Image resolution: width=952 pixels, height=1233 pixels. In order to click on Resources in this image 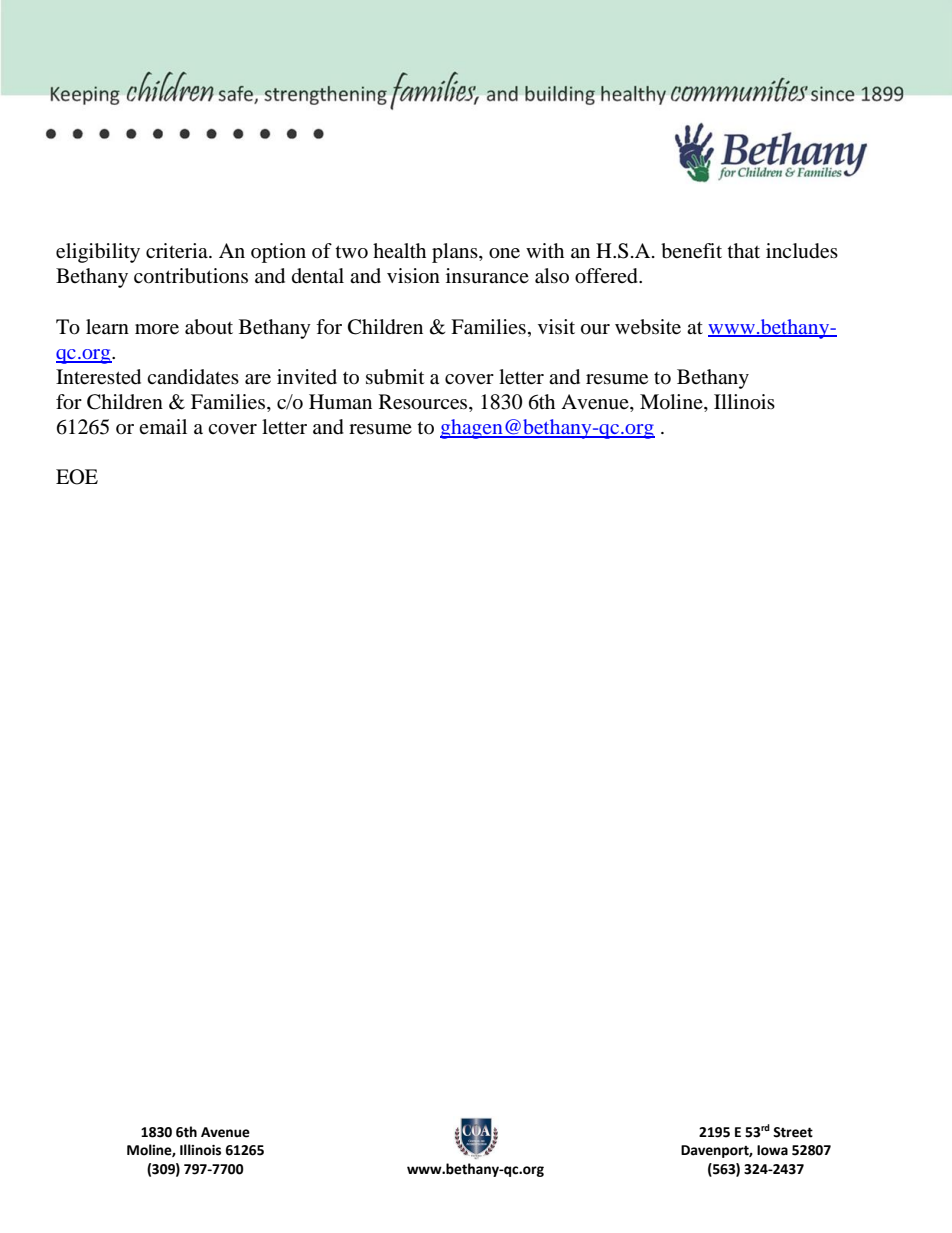, I will do `click(424, 403)`.
